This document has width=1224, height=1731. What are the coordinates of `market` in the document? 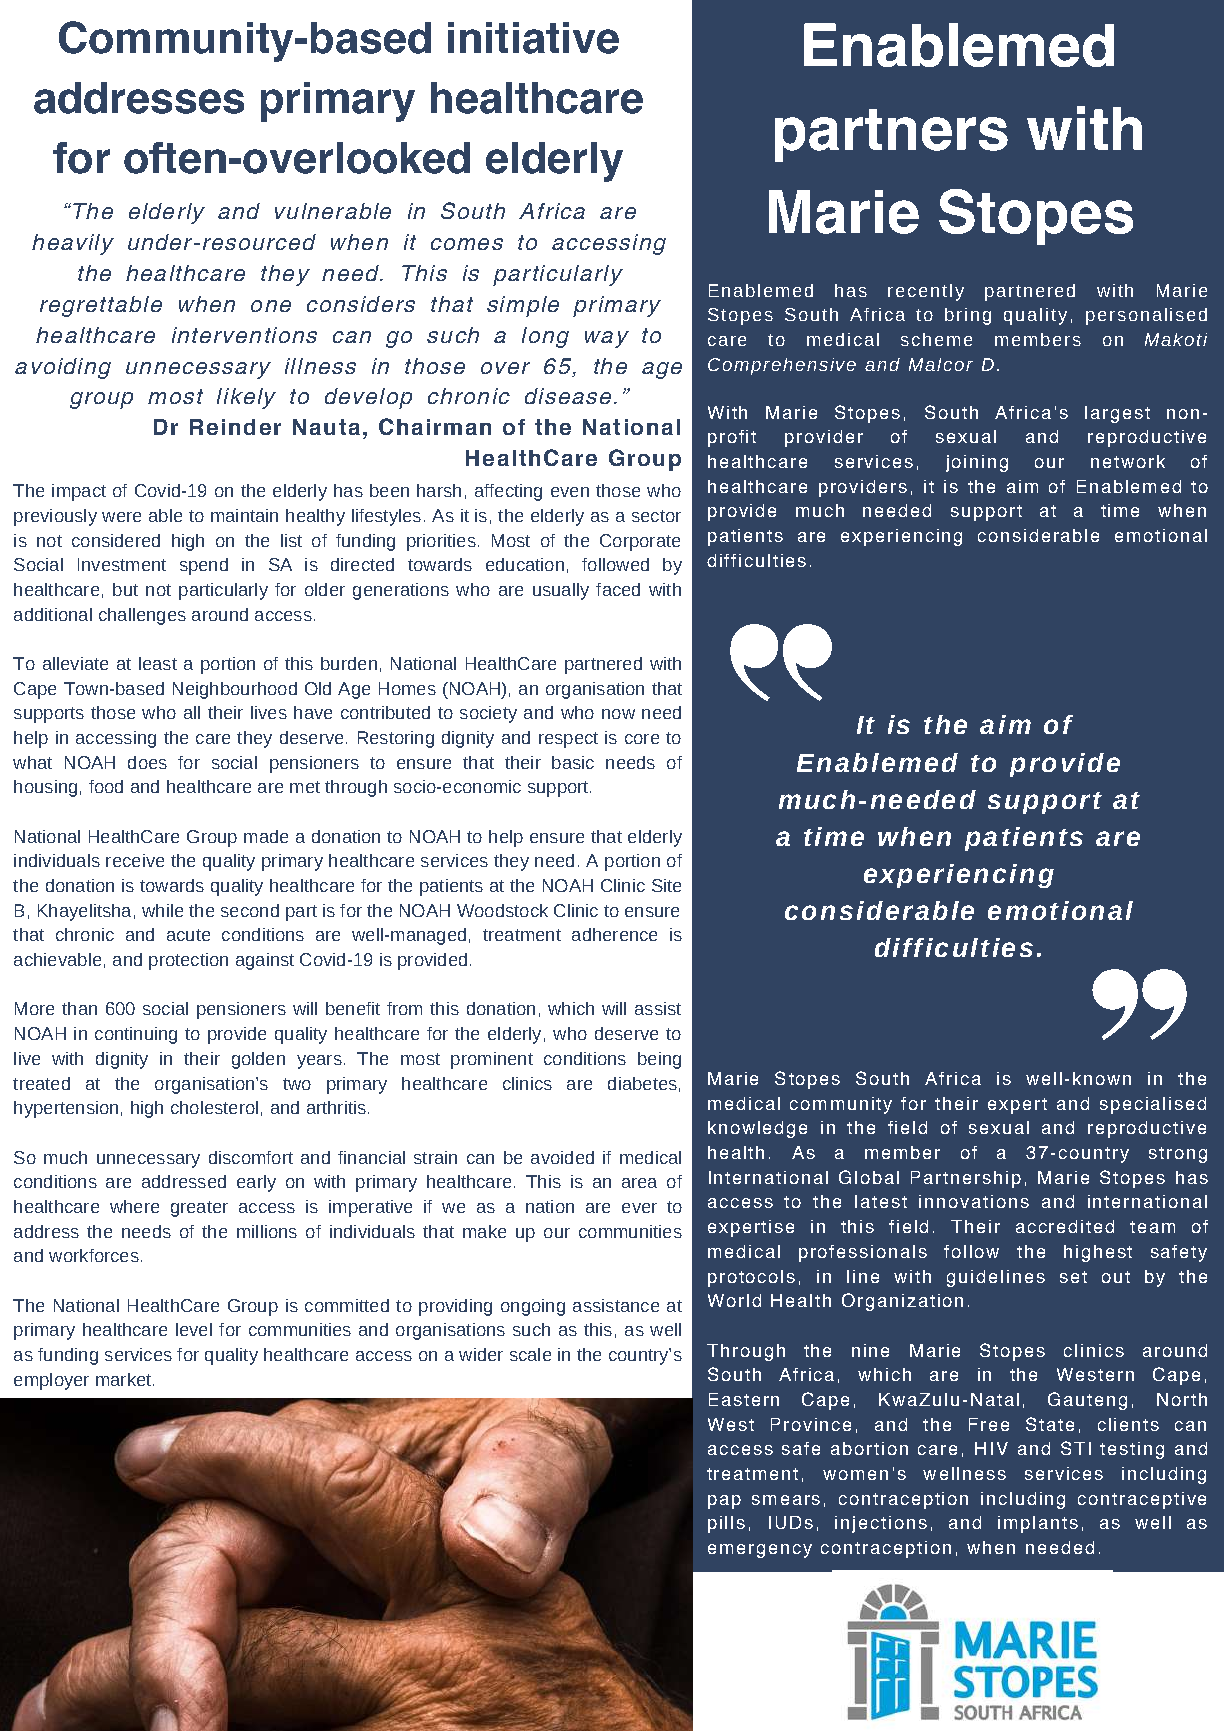 It's located at (125, 1379).
